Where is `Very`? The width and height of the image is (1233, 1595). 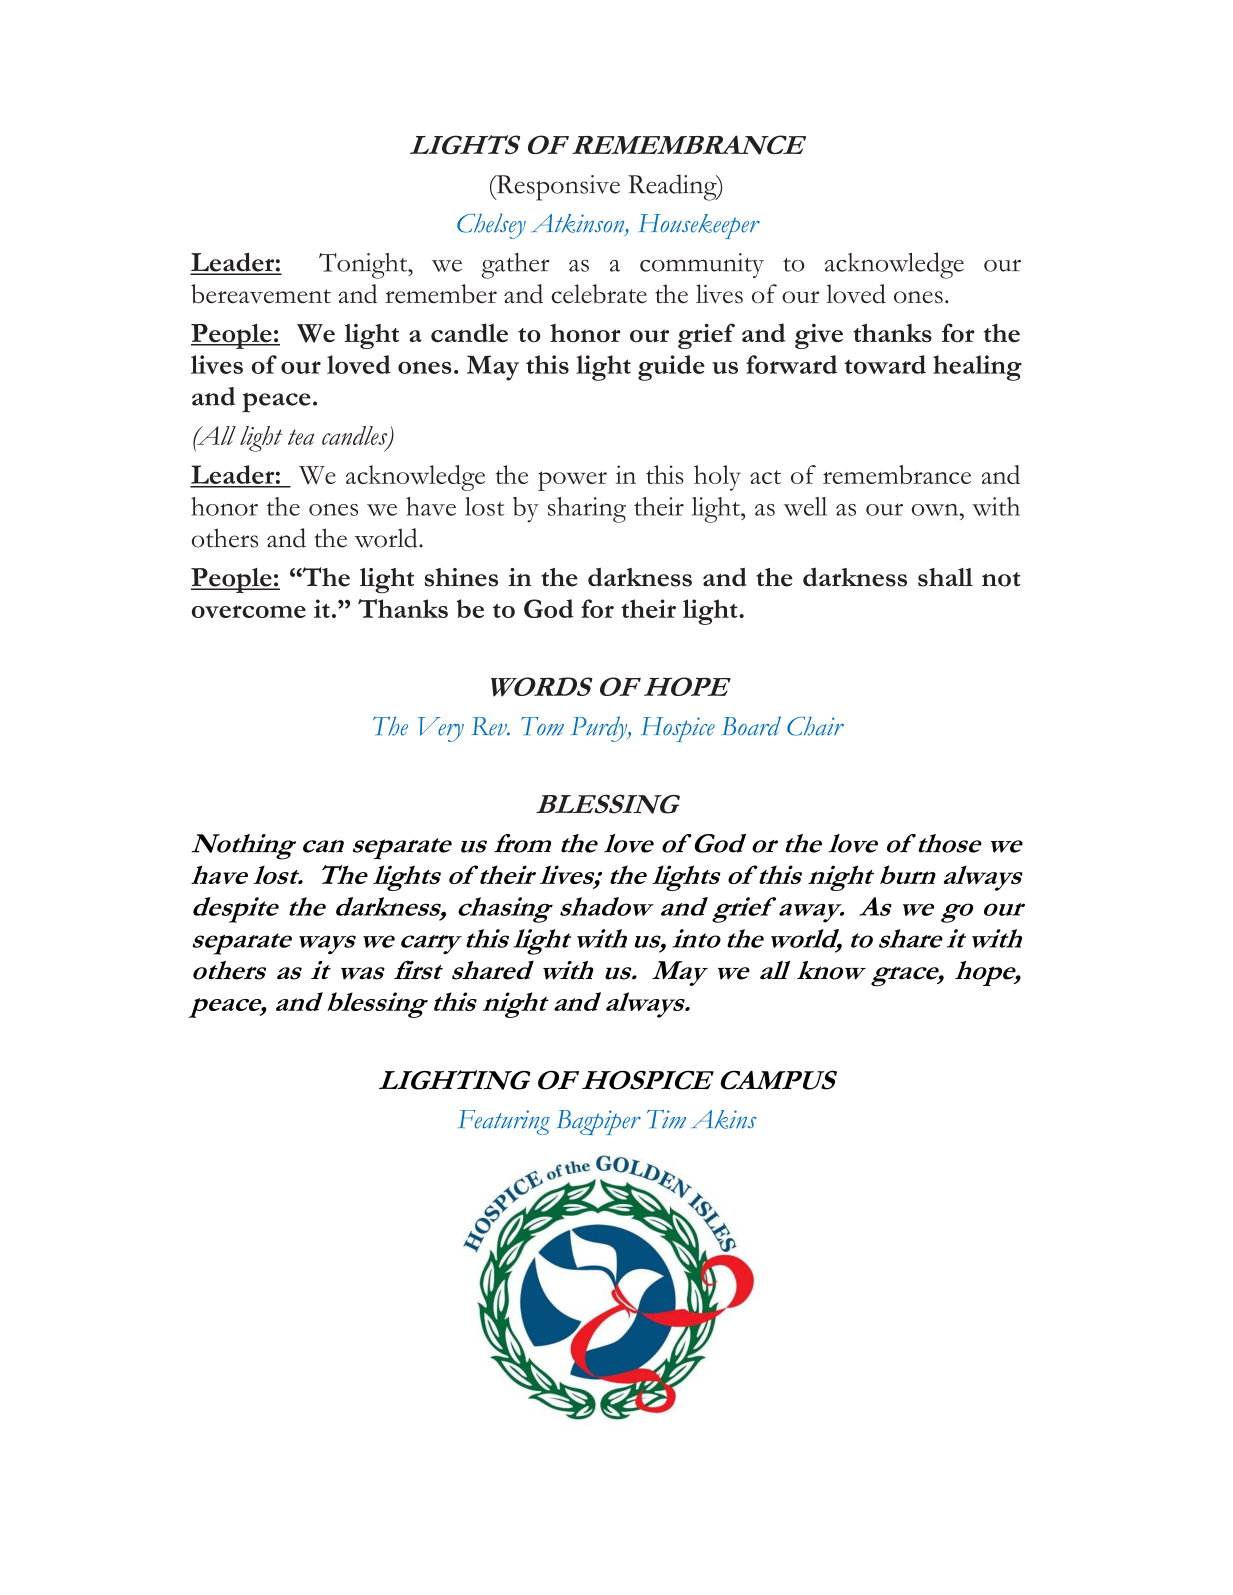
Very is located at coordinates (441, 729).
